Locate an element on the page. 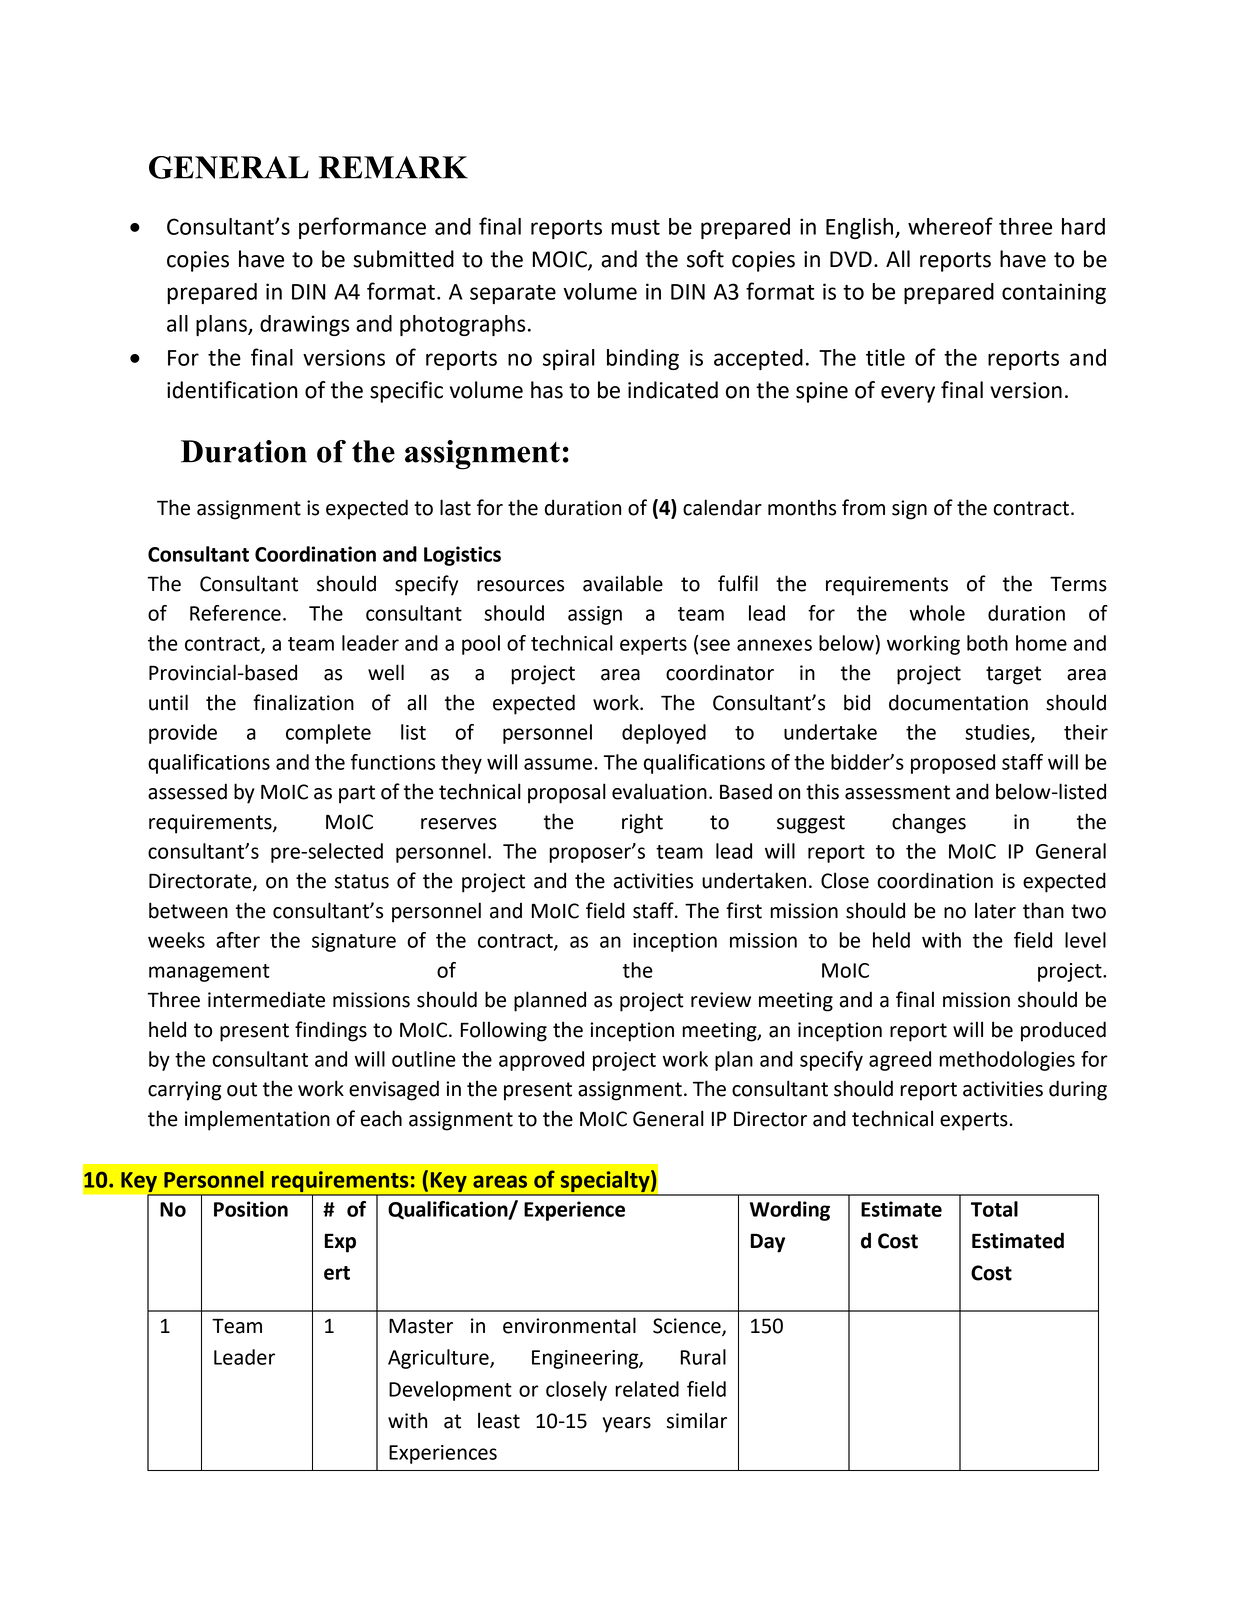 The width and height of the image is (1255, 1624). whole is located at coordinates (937, 613).
